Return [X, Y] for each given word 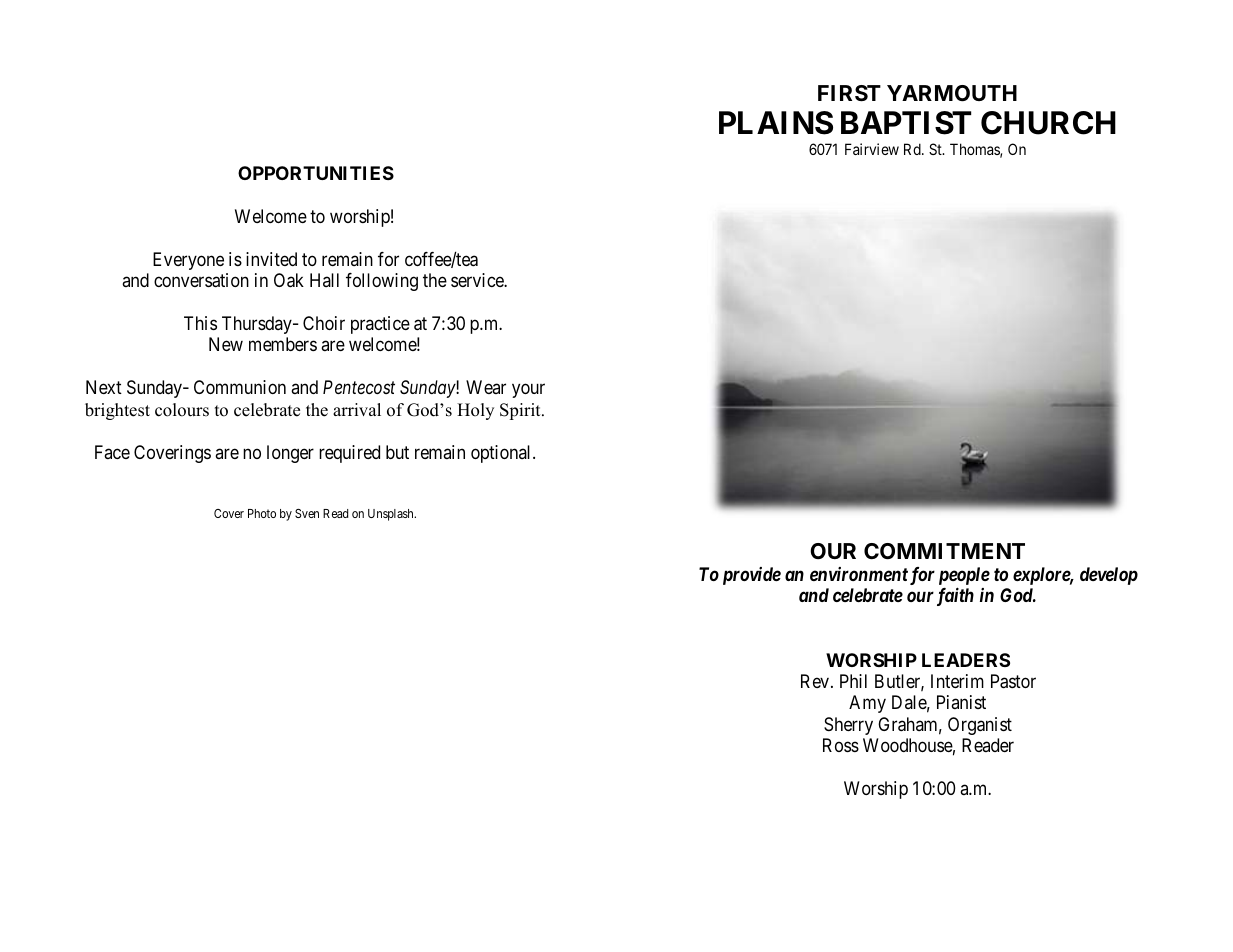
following [382, 282]
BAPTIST [906, 123]
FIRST [849, 93]
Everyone [188, 261]
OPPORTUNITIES [316, 173]
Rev [816, 681]
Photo [262, 513]
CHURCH [1048, 123]
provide [752, 576]
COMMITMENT [944, 551]
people [964, 577]
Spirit [521, 411]
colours [182, 410]
